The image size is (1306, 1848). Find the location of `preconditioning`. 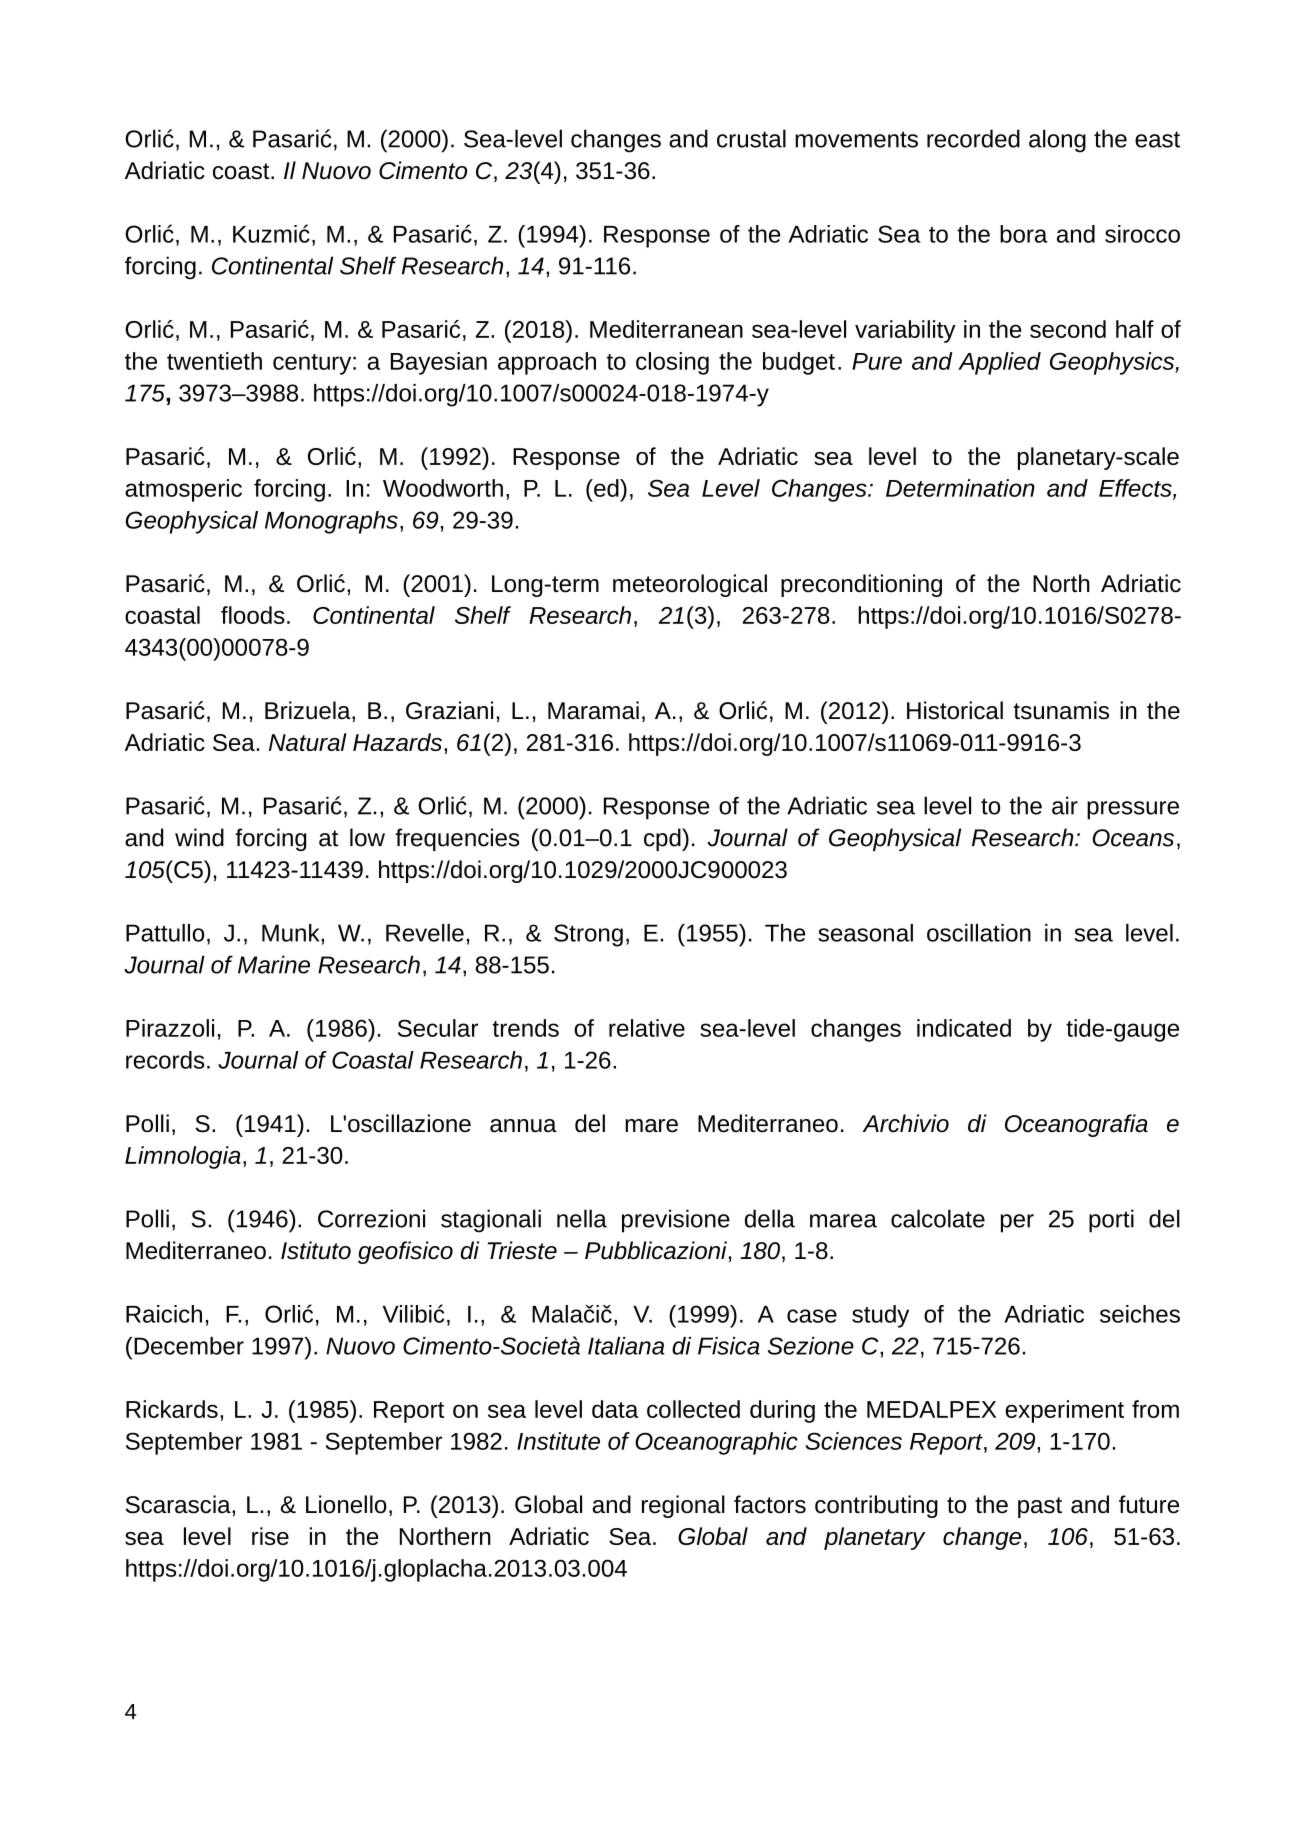

preconditioning is located at coordinates (861, 585).
